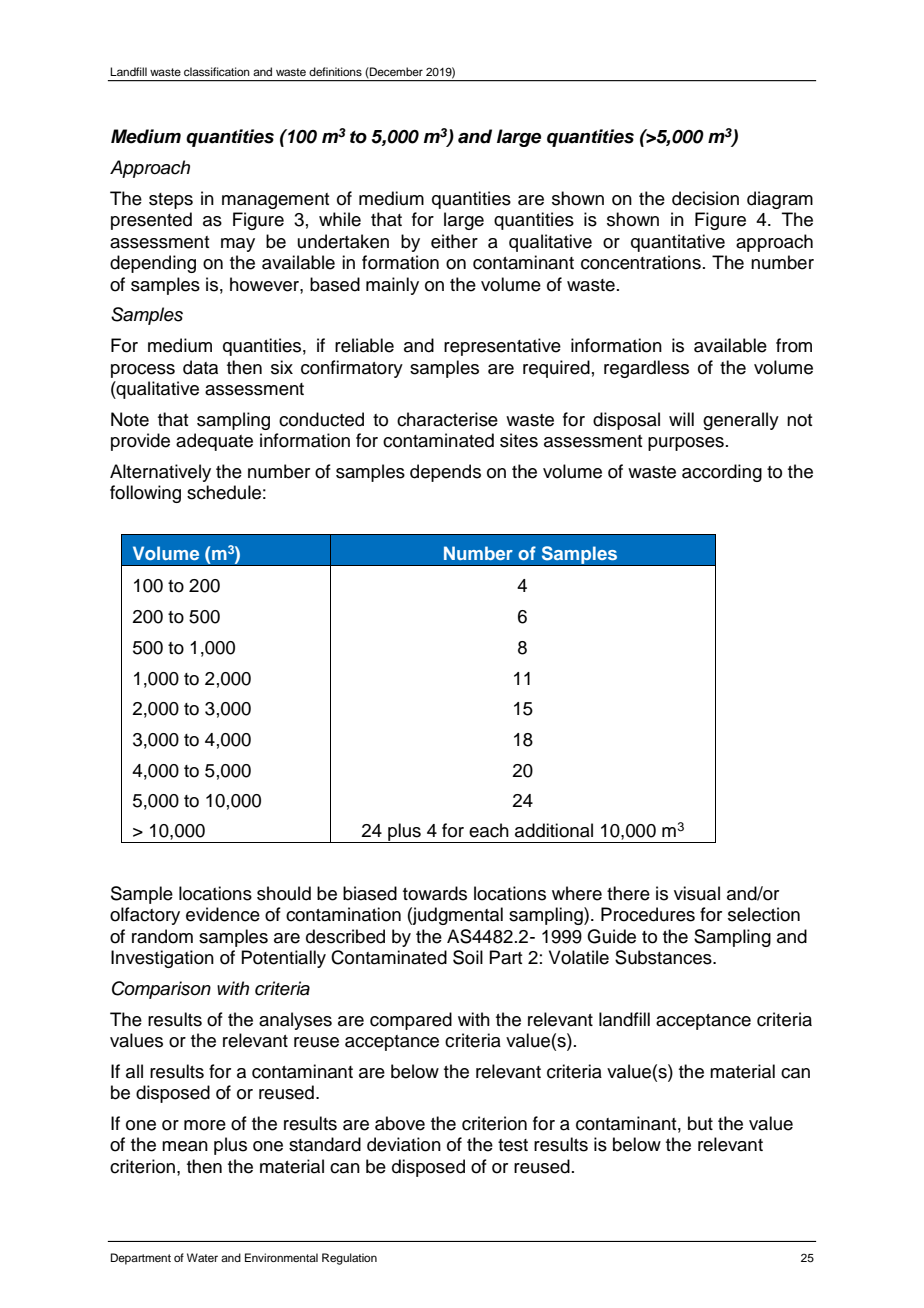 The image size is (924, 1308). What do you see at coordinates (722, 473) in the screenshot?
I see `according` at bounding box center [722, 473].
